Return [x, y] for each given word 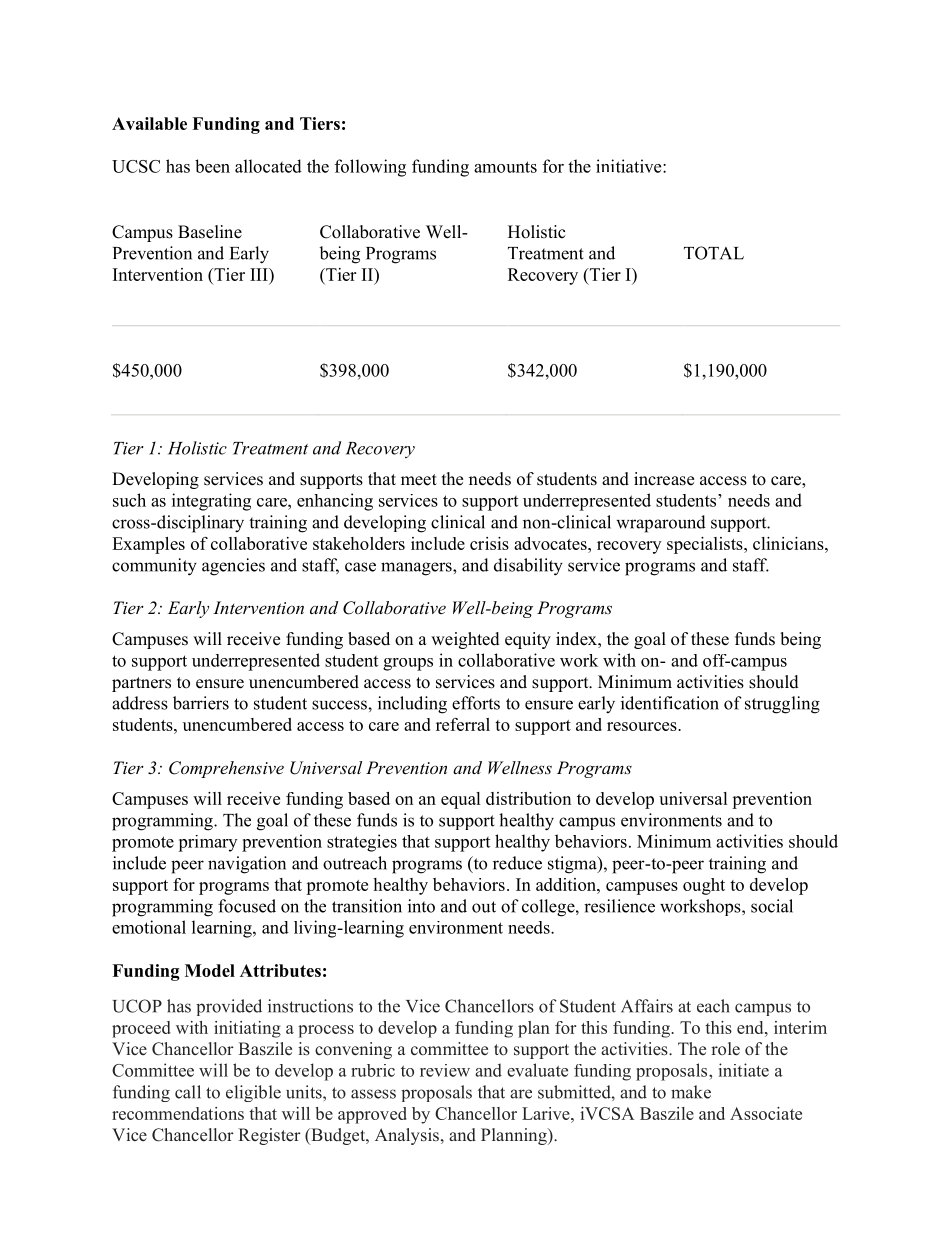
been [212, 166]
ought [704, 886]
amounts [505, 167]
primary [207, 843]
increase [664, 479]
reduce [517, 863]
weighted [465, 640]
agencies [233, 567]
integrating [211, 502]
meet [419, 480]
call [188, 1092]
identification [670, 703]
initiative [630, 166]
